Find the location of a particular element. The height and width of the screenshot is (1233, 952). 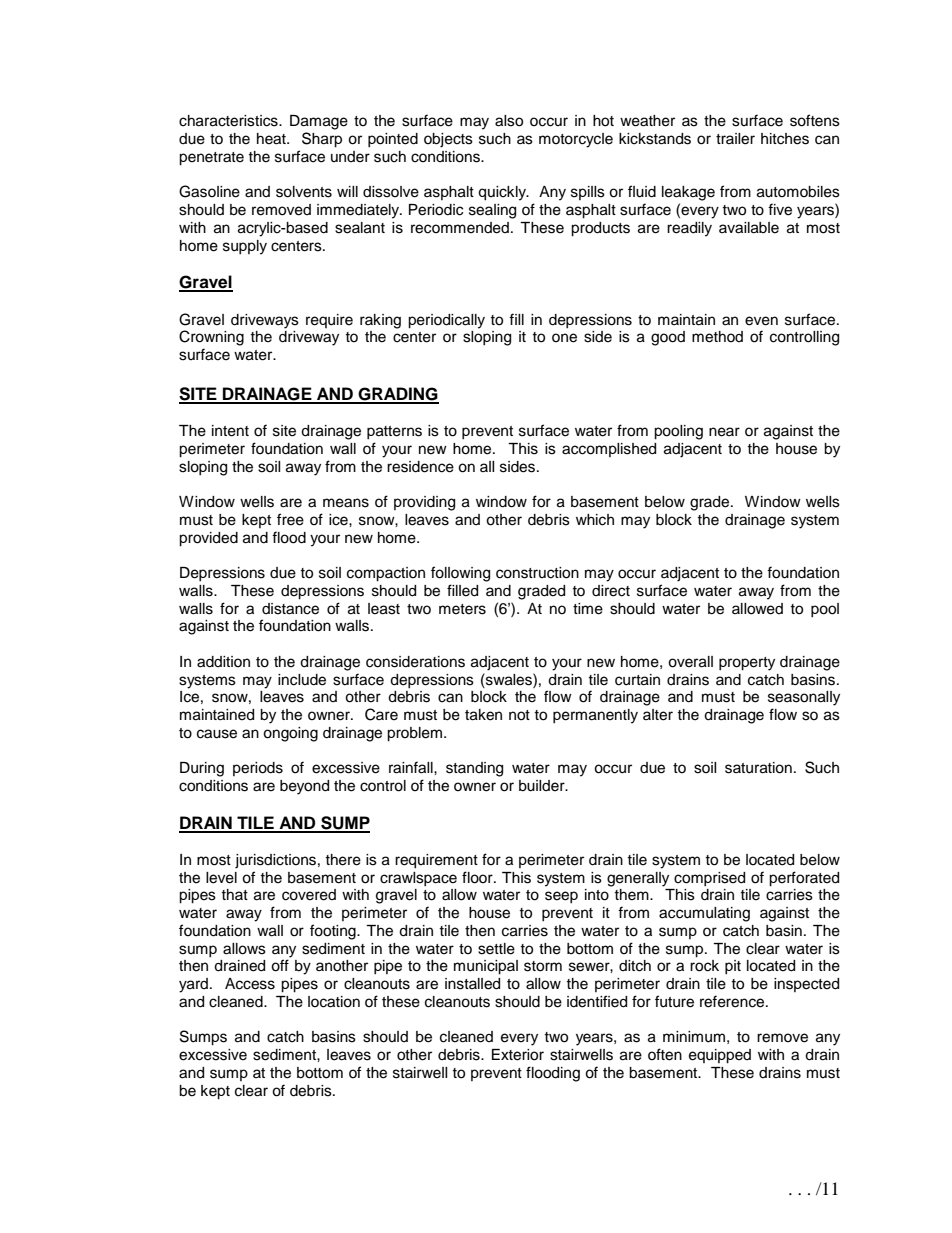

Access is located at coordinates (250, 984).
